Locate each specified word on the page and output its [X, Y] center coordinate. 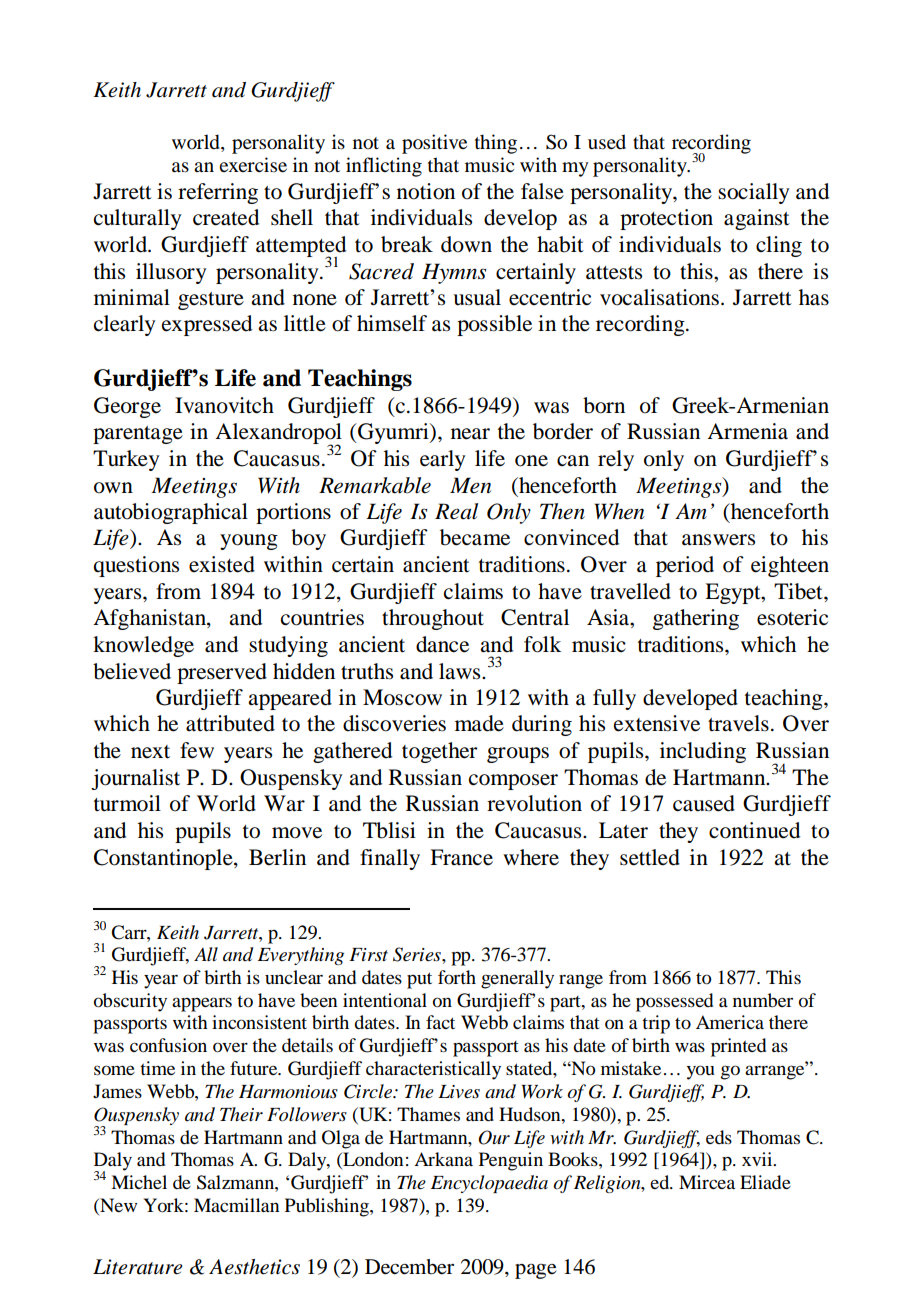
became [475, 537]
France [461, 857]
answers [718, 540]
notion [426, 191]
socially [753, 193]
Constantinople [164, 859]
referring [218, 193]
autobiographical [171, 513]
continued [754, 830]
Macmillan [236, 1205]
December [409, 1267]
